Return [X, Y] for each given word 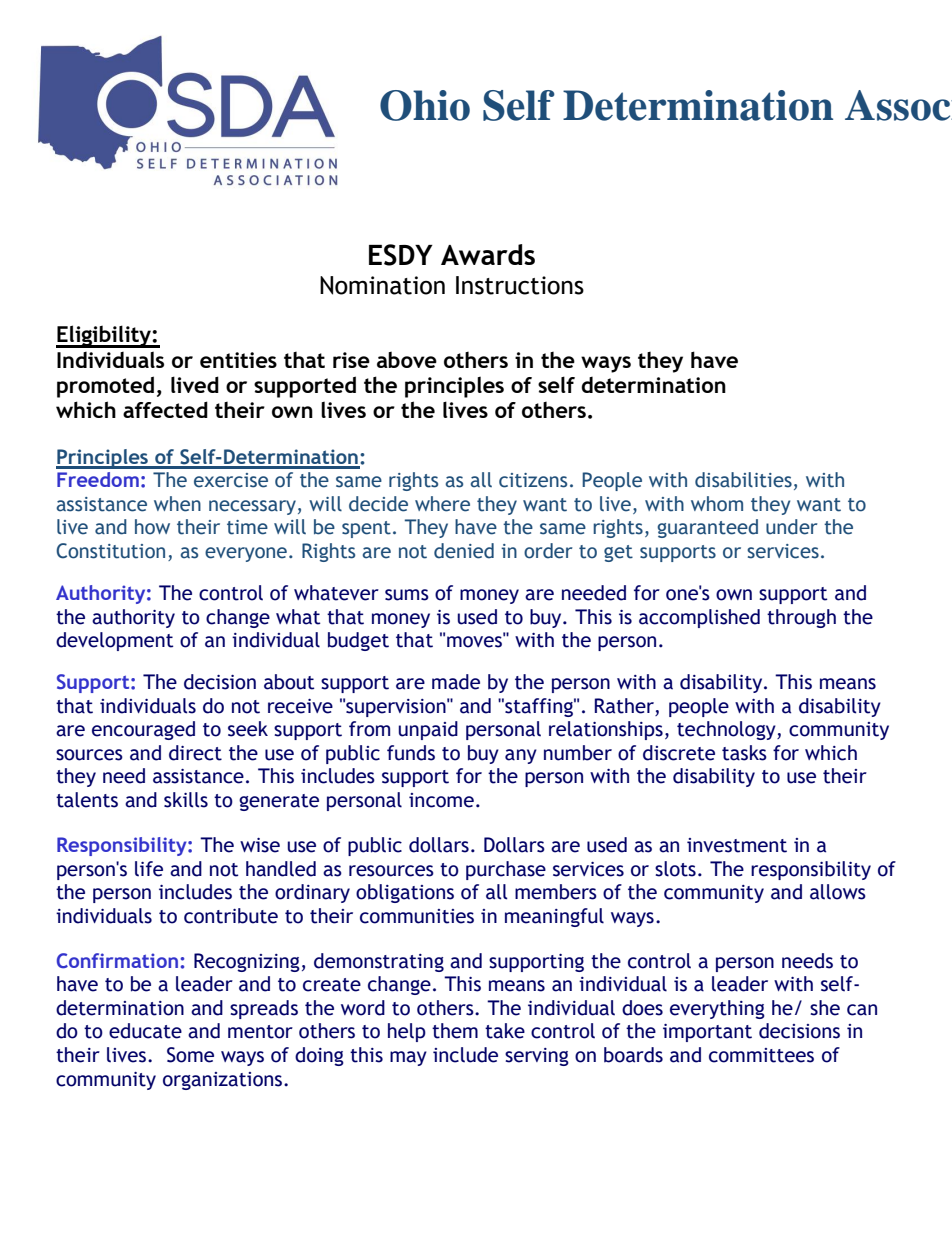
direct [195, 753]
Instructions [520, 285]
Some [190, 1055]
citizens [533, 480]
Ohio [425, 105]
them [455, 1031]
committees [761, 1055]
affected [165, 409]
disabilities [743, 480]
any [521, 756]
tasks [744, 753]
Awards [488, 254]
